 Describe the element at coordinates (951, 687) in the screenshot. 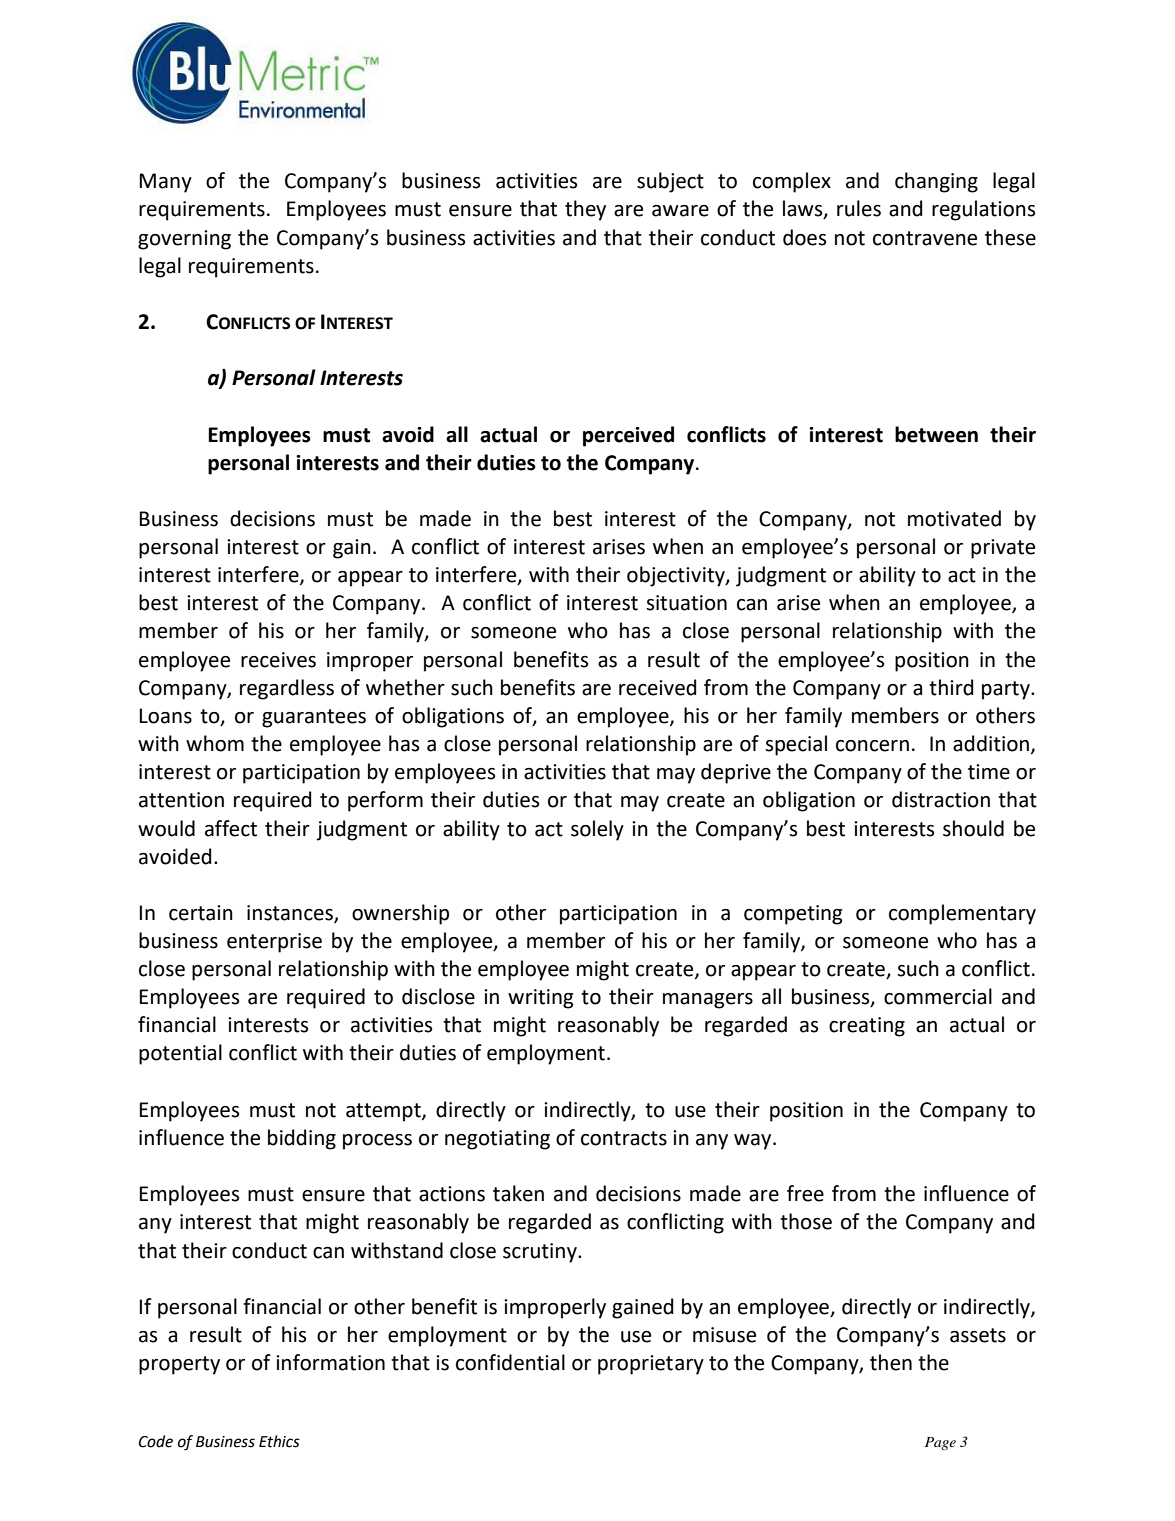

I see `third` at that location.
